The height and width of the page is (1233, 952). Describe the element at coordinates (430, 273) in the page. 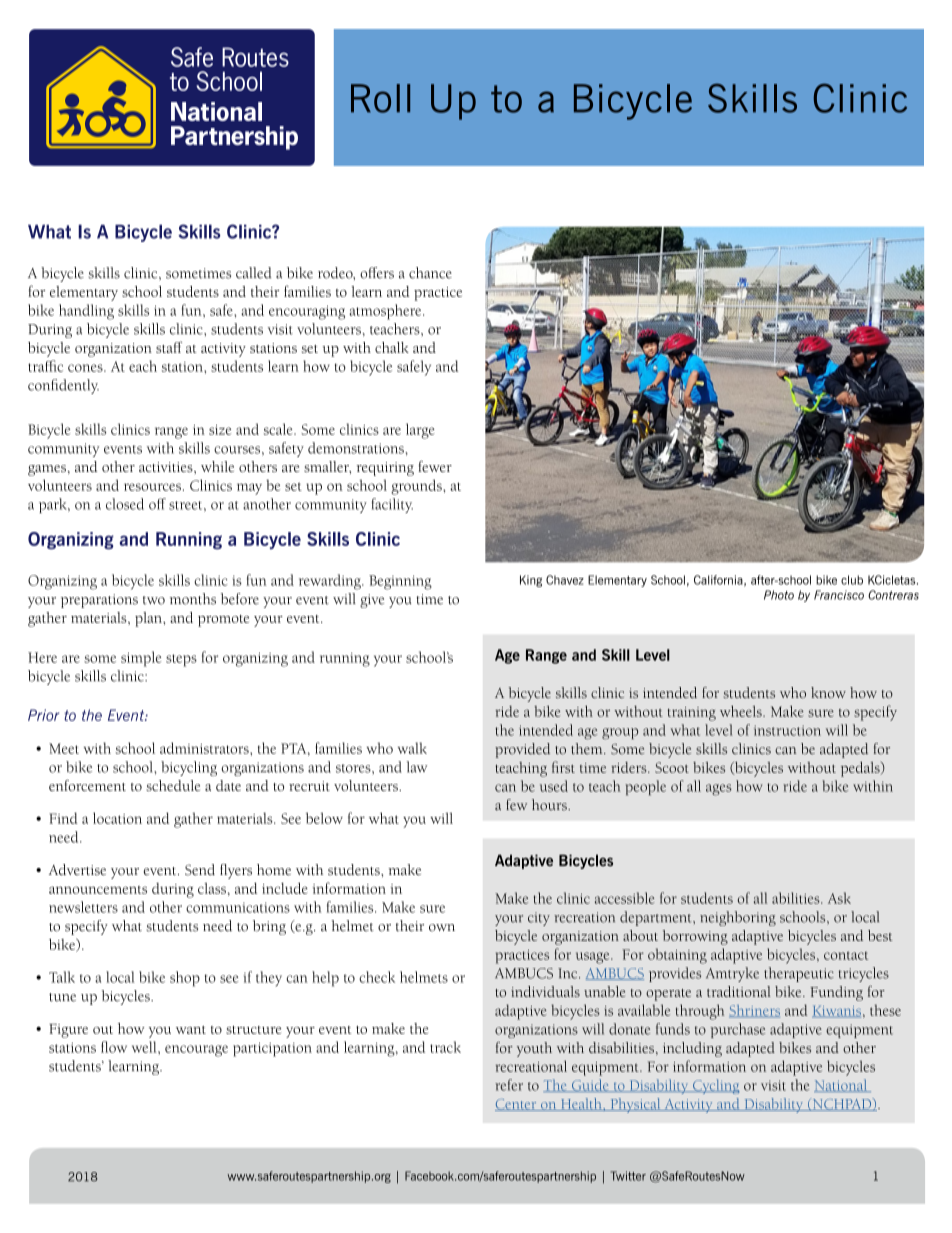

I see `chance` at that location.
